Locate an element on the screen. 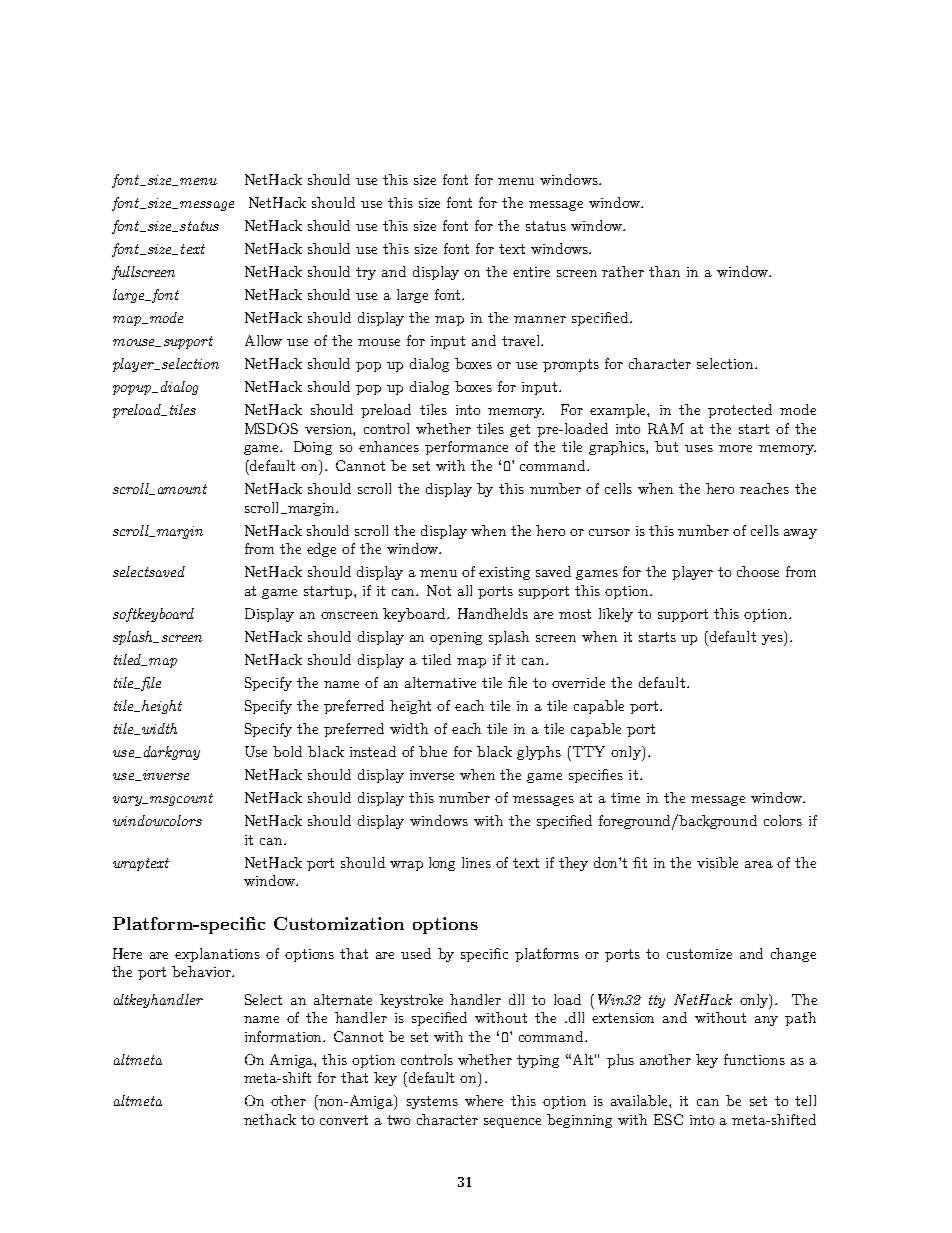  performance is located at coordinates (466, 448).
